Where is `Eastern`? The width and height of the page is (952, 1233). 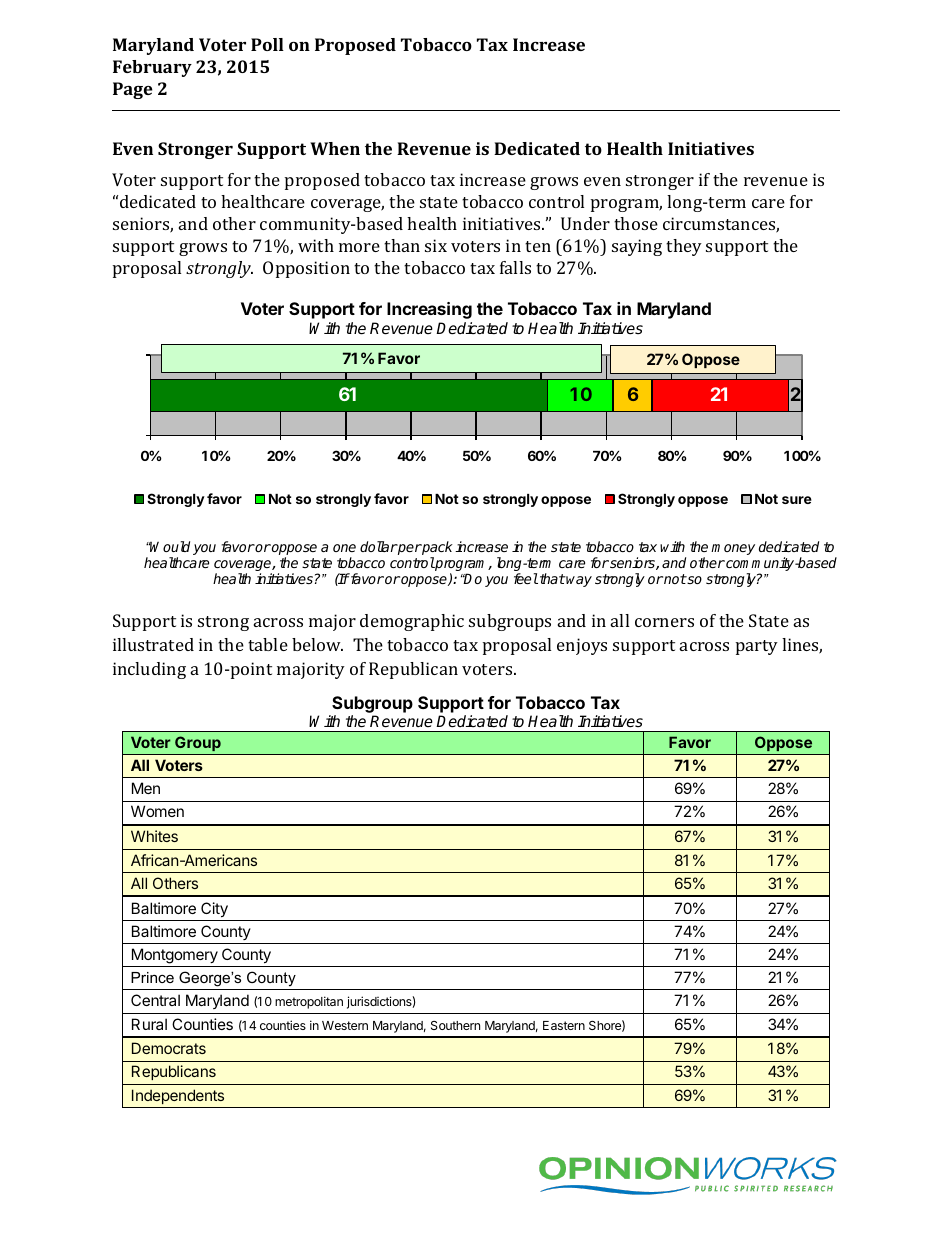 Eastern is located at coordinates (564, 1025).
